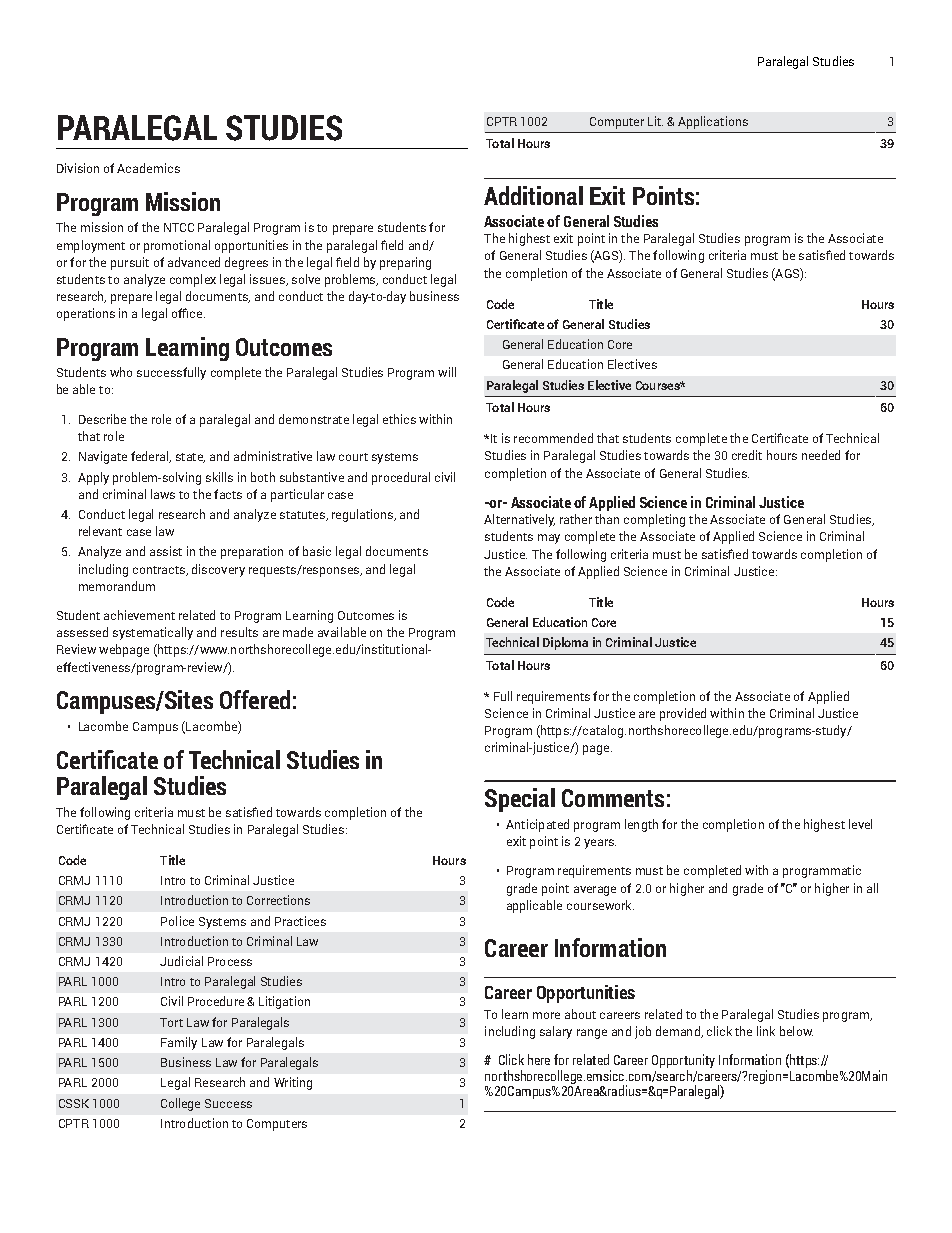 The height and width of the image is (1233, 952). Describe the element at coordinates (537, 825) in the image. I see `Anticipated` at that location.
